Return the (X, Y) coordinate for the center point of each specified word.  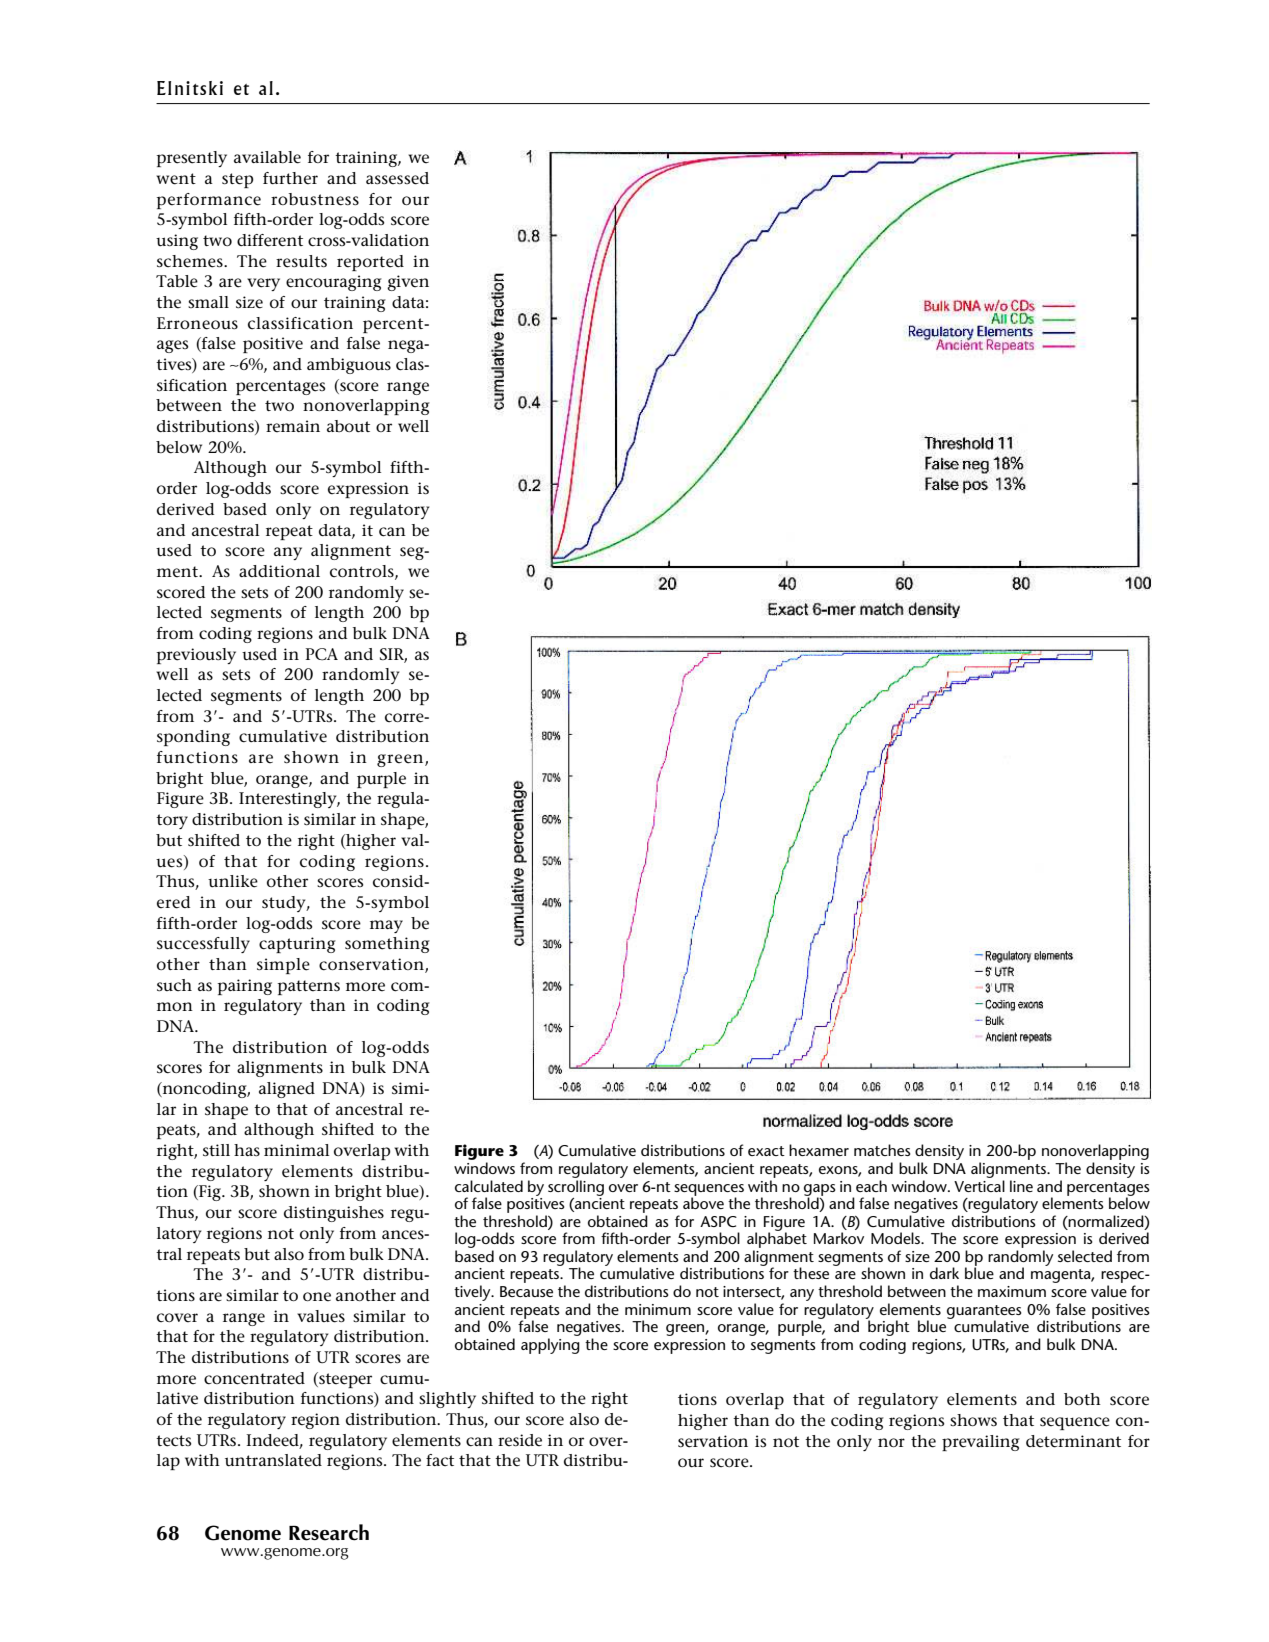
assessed (397, 178)
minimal (296, 1150)
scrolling (576, 1188)
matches (882, 1150)
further (290, 178)
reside (520, 1440)
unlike (233, 881)
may (386, 926)
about (348, 426)
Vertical (979, 1186)
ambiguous (349, 366)
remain (293, 426)
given (408, 283)
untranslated (273, 1460)
